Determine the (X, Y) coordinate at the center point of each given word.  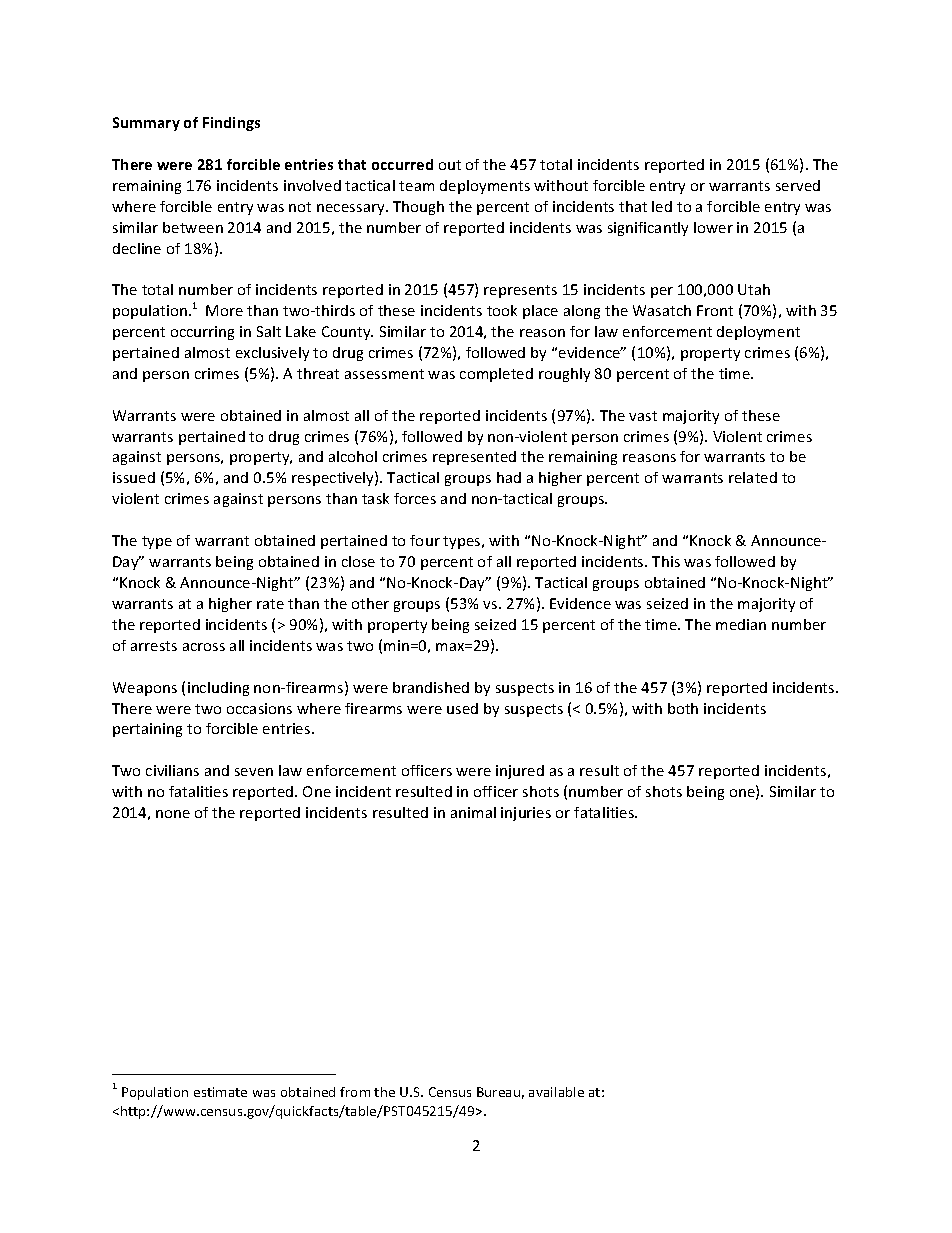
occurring (202, 333)
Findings (231, 124)
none (173, 814)
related (753, 477)
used (462, 708)
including (218, 689)
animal (473, 812)
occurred (402, 164)
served (798, 185)
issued (134, 477)
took (502, 310)
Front (715, 310)
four (425, 540)
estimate (220, 1092)
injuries (526, 814)
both (683, 708)
